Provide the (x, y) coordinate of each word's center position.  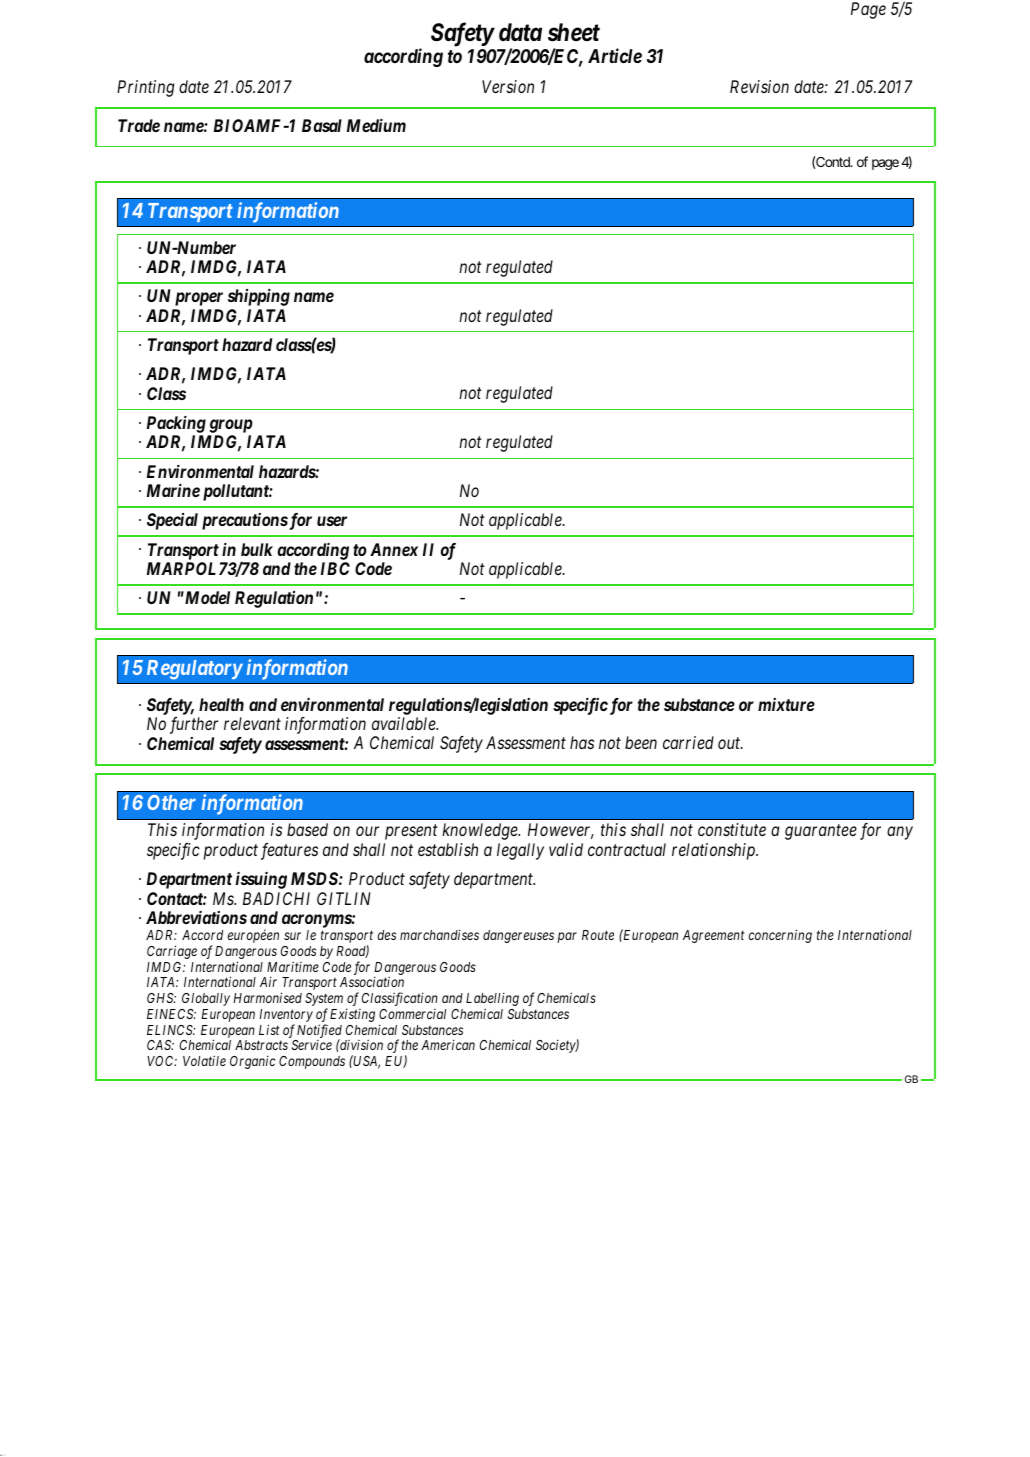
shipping (259, 297)
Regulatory (195, 670)
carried (688, 742)
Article (615, 55)
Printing (145, 88)
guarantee (821, 832)
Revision (759, 86)
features (289, 851)
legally (520, 851)
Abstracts (261, 1045)
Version (508, 86)
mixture (786, 704)
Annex (394, 549)
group (231, 426)
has (582, 742)
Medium (376, 125)
